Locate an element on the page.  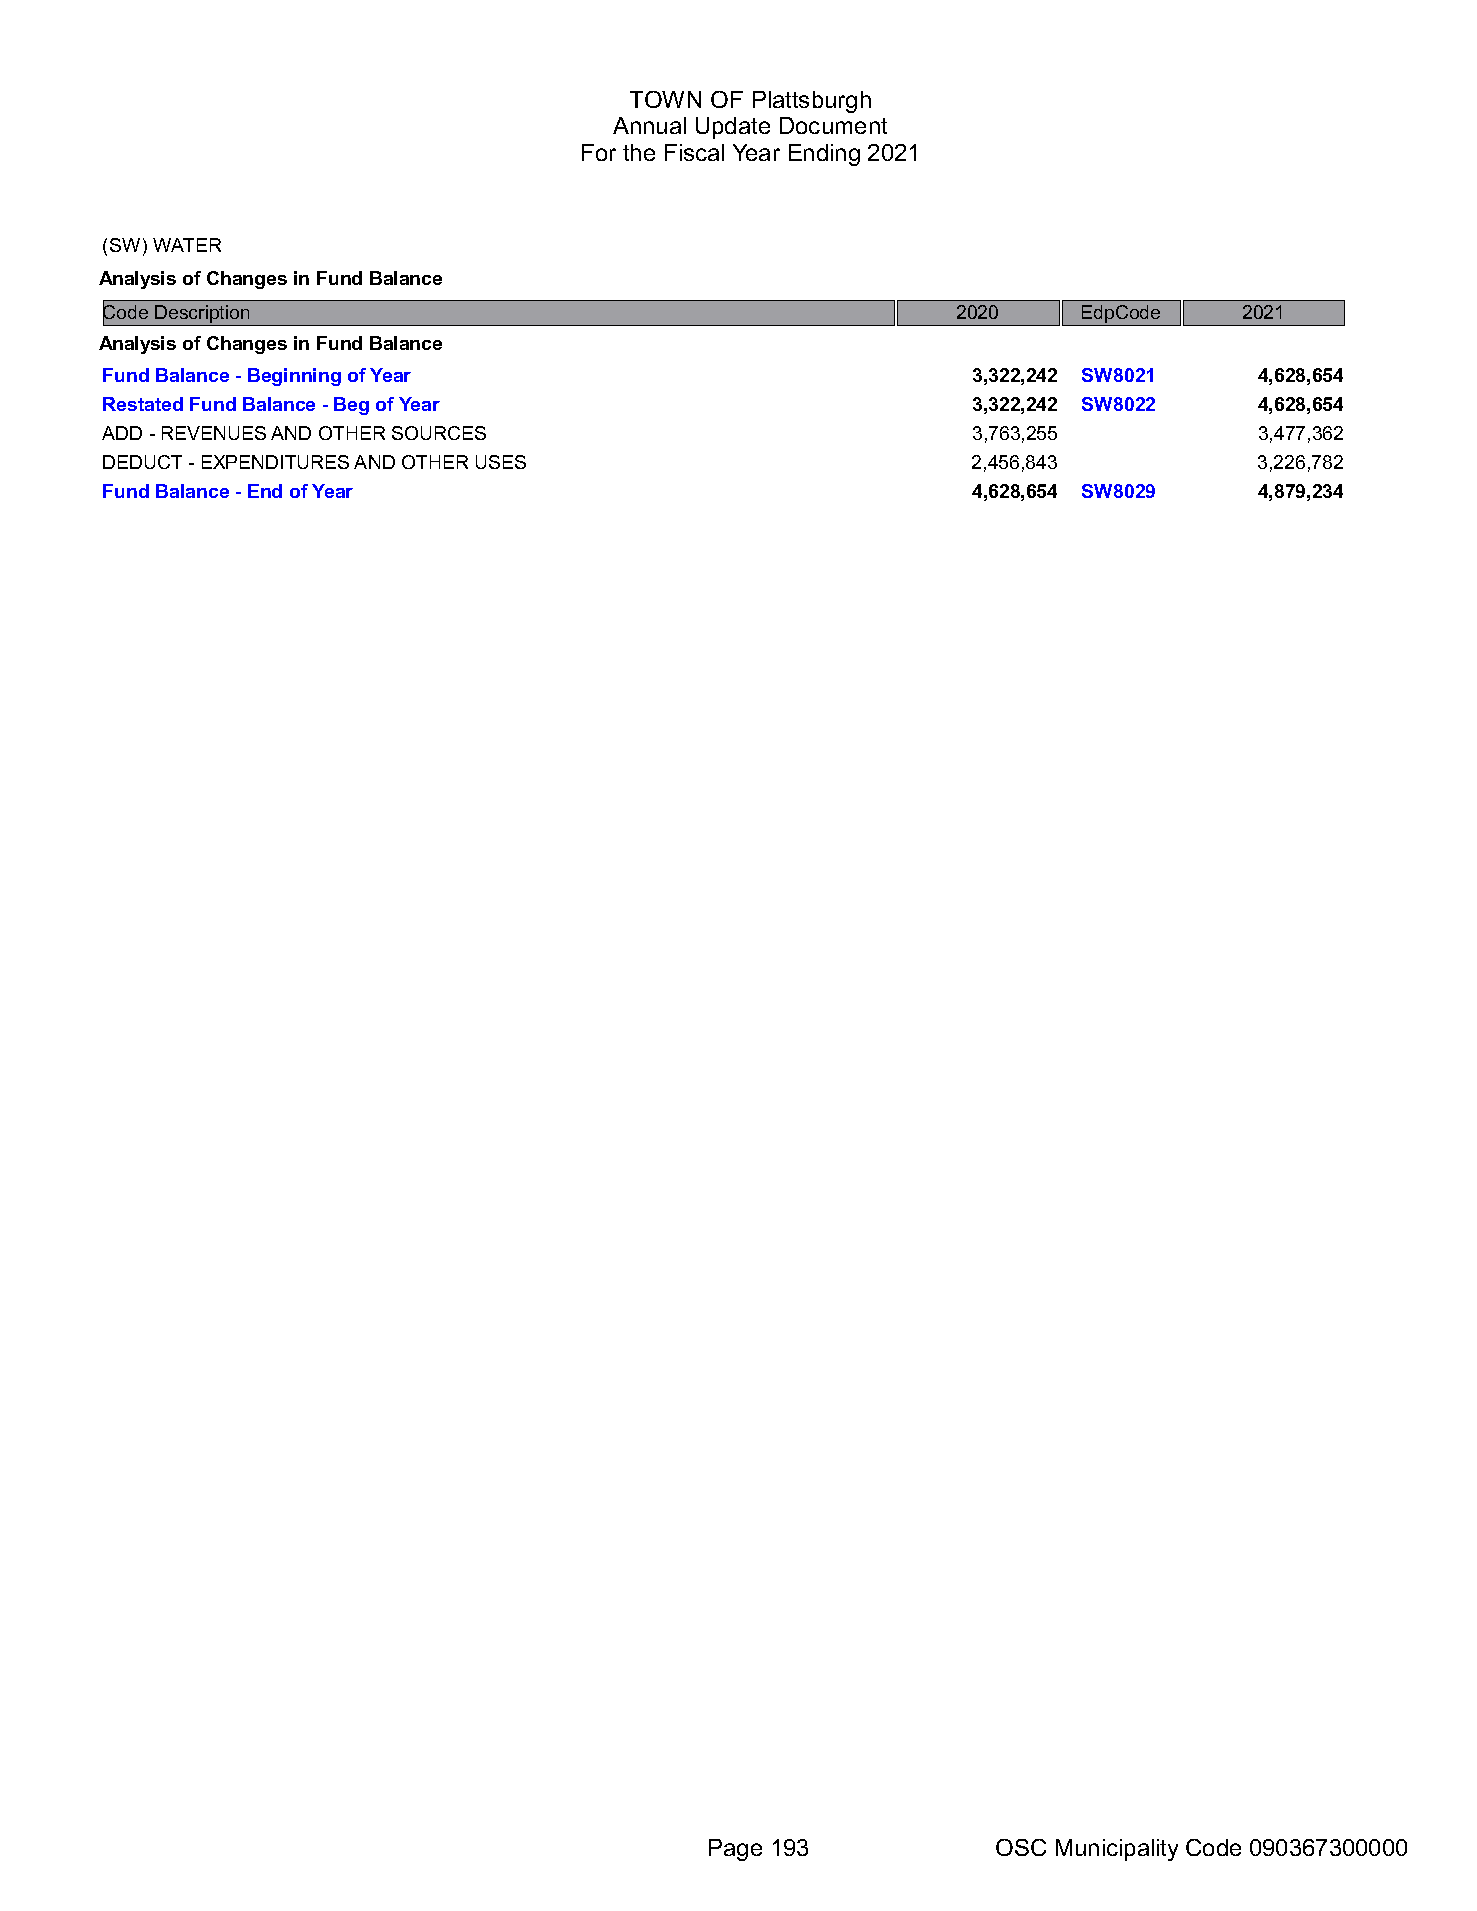
USES is located at coordinates (501, 462).
